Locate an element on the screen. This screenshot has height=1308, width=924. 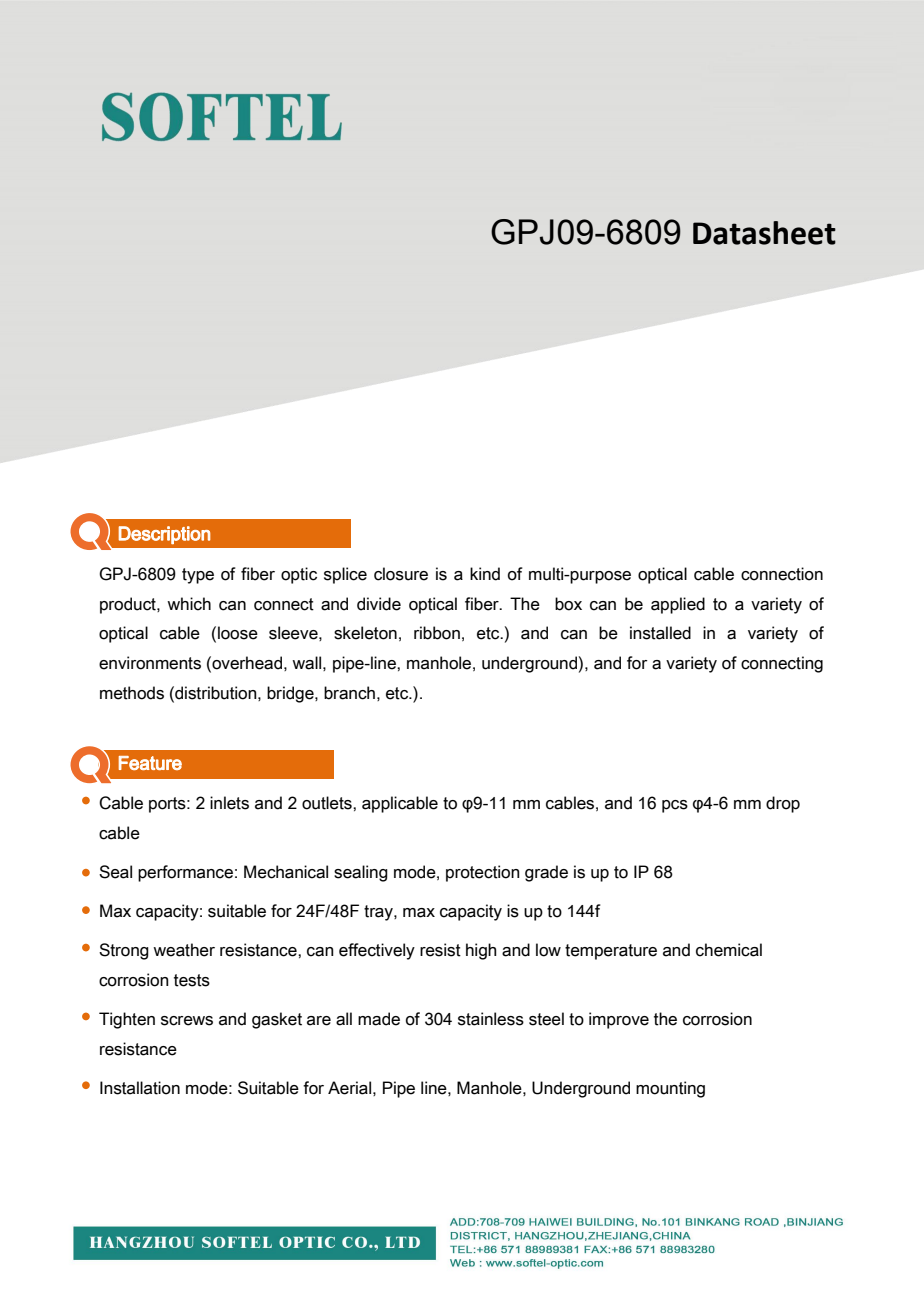
kind is located at coordinates (485, 574).
